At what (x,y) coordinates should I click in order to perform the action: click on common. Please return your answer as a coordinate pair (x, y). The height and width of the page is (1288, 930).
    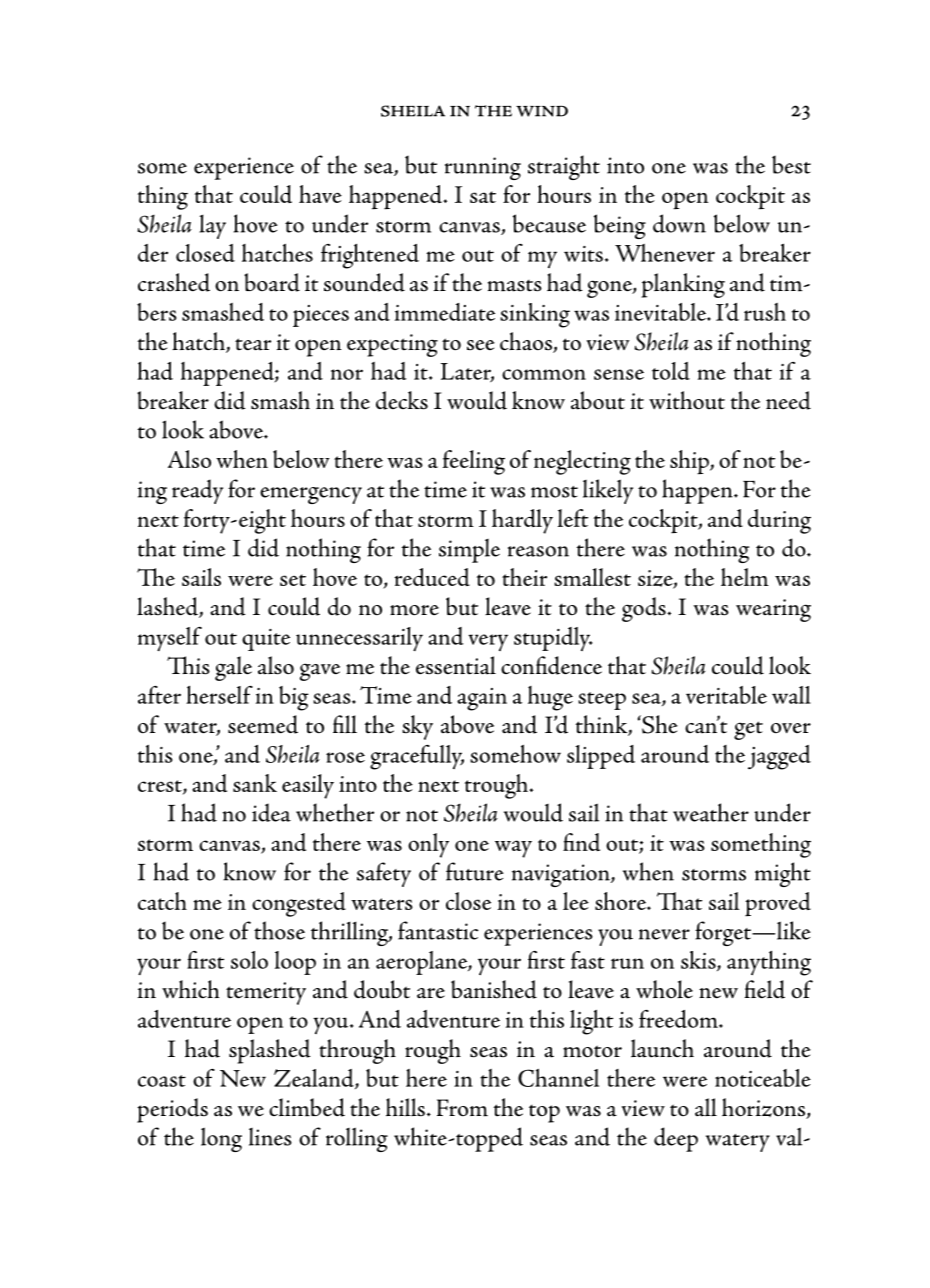
    Looking at the image, I should click on (544, 374).
